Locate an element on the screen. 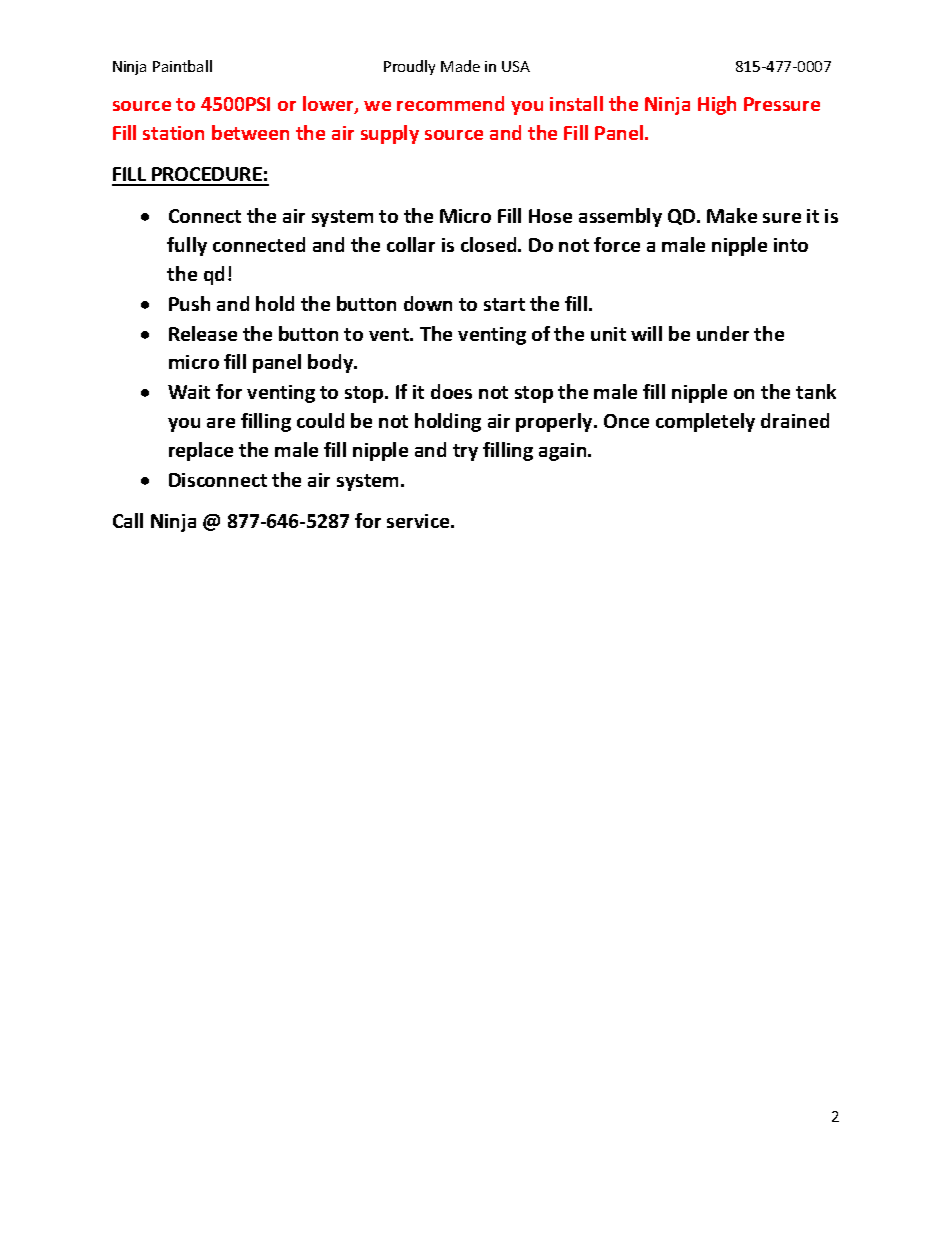 This screenshot has height=1233, width=952. Paintball is located at coordinates (182, 66).
